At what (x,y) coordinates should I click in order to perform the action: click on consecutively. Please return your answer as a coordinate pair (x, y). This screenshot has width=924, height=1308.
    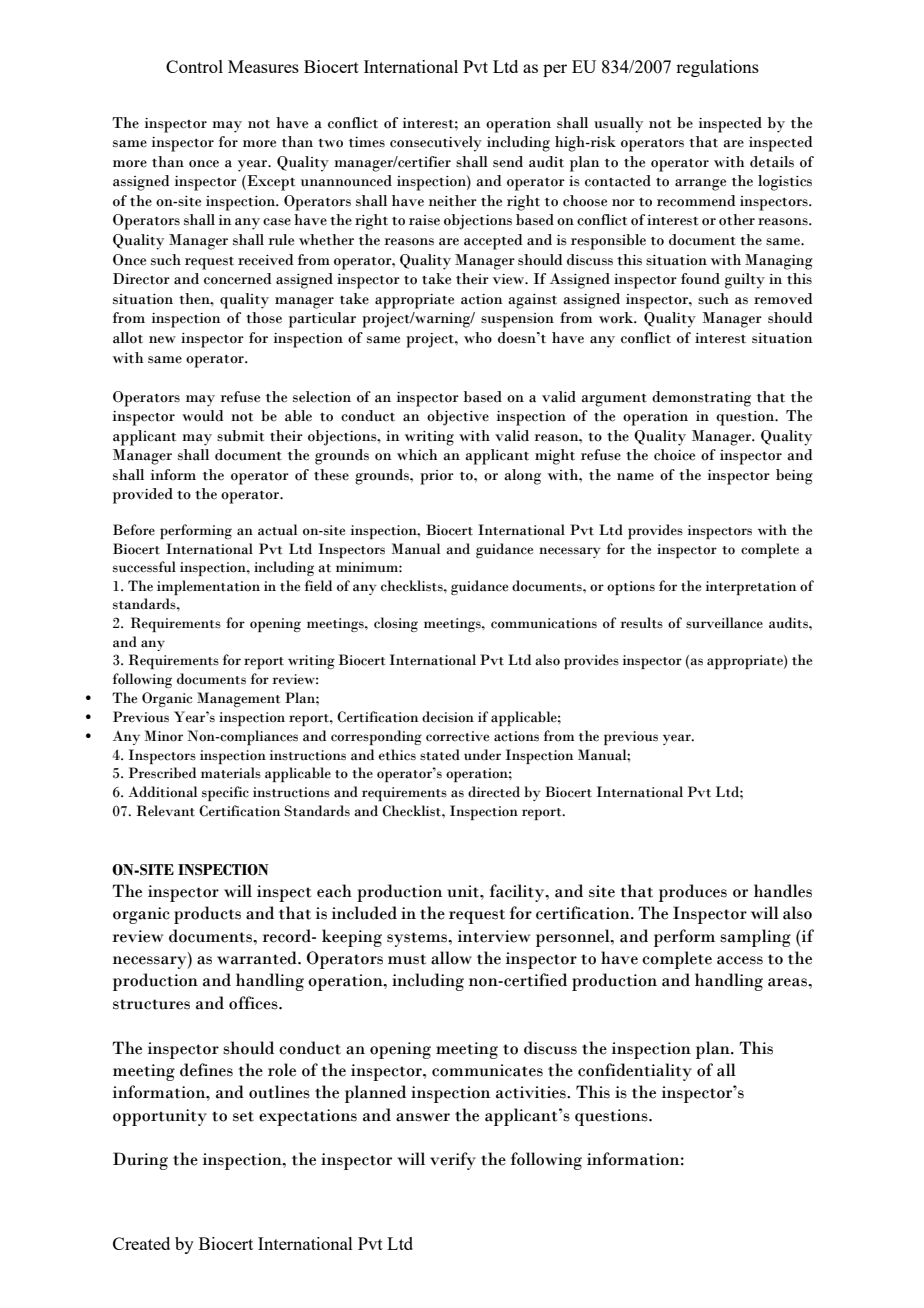
    Looking at the image, I should click on (436, 144).
